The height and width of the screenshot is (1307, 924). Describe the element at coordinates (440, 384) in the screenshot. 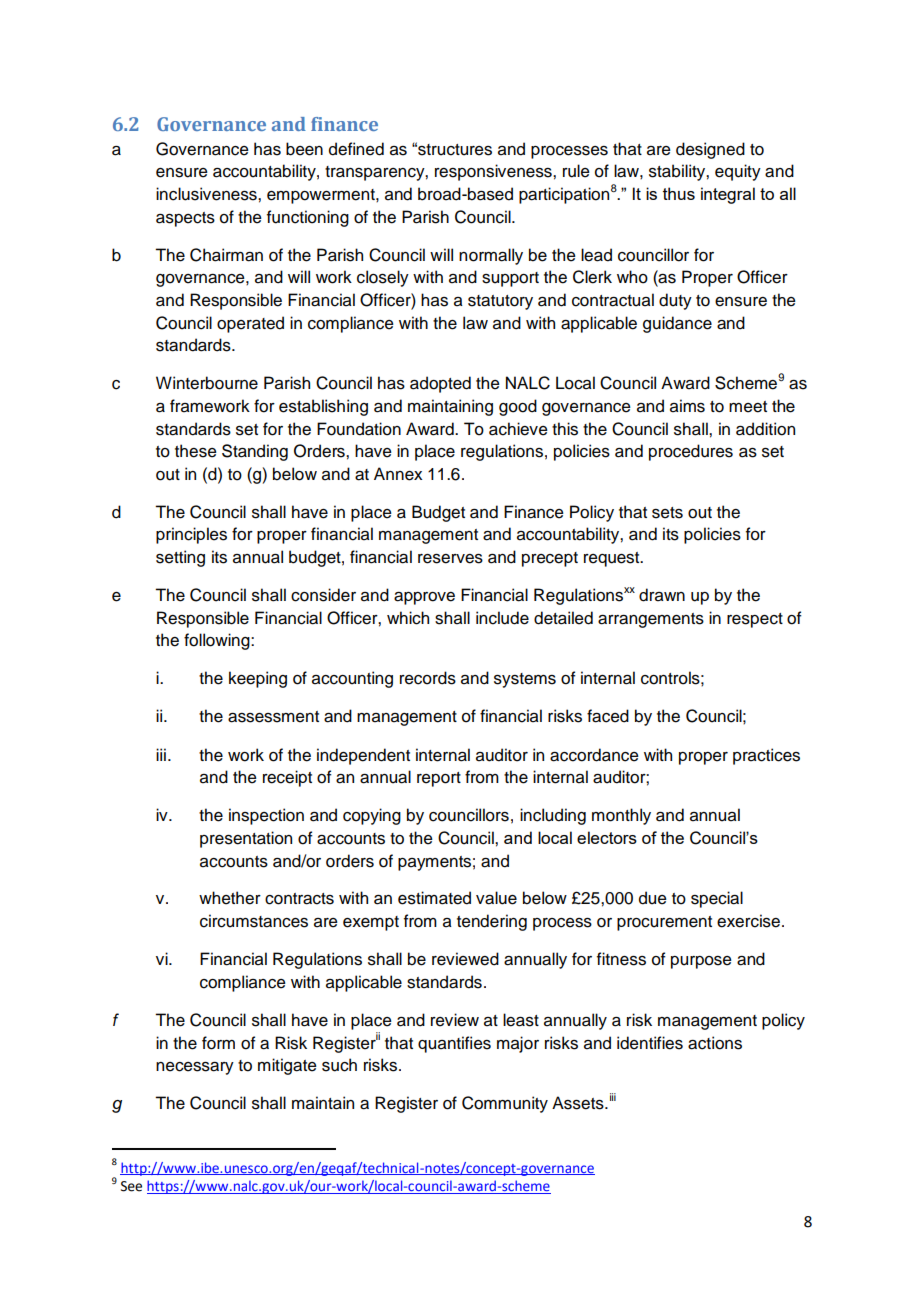

I see `adopted` at that location.
